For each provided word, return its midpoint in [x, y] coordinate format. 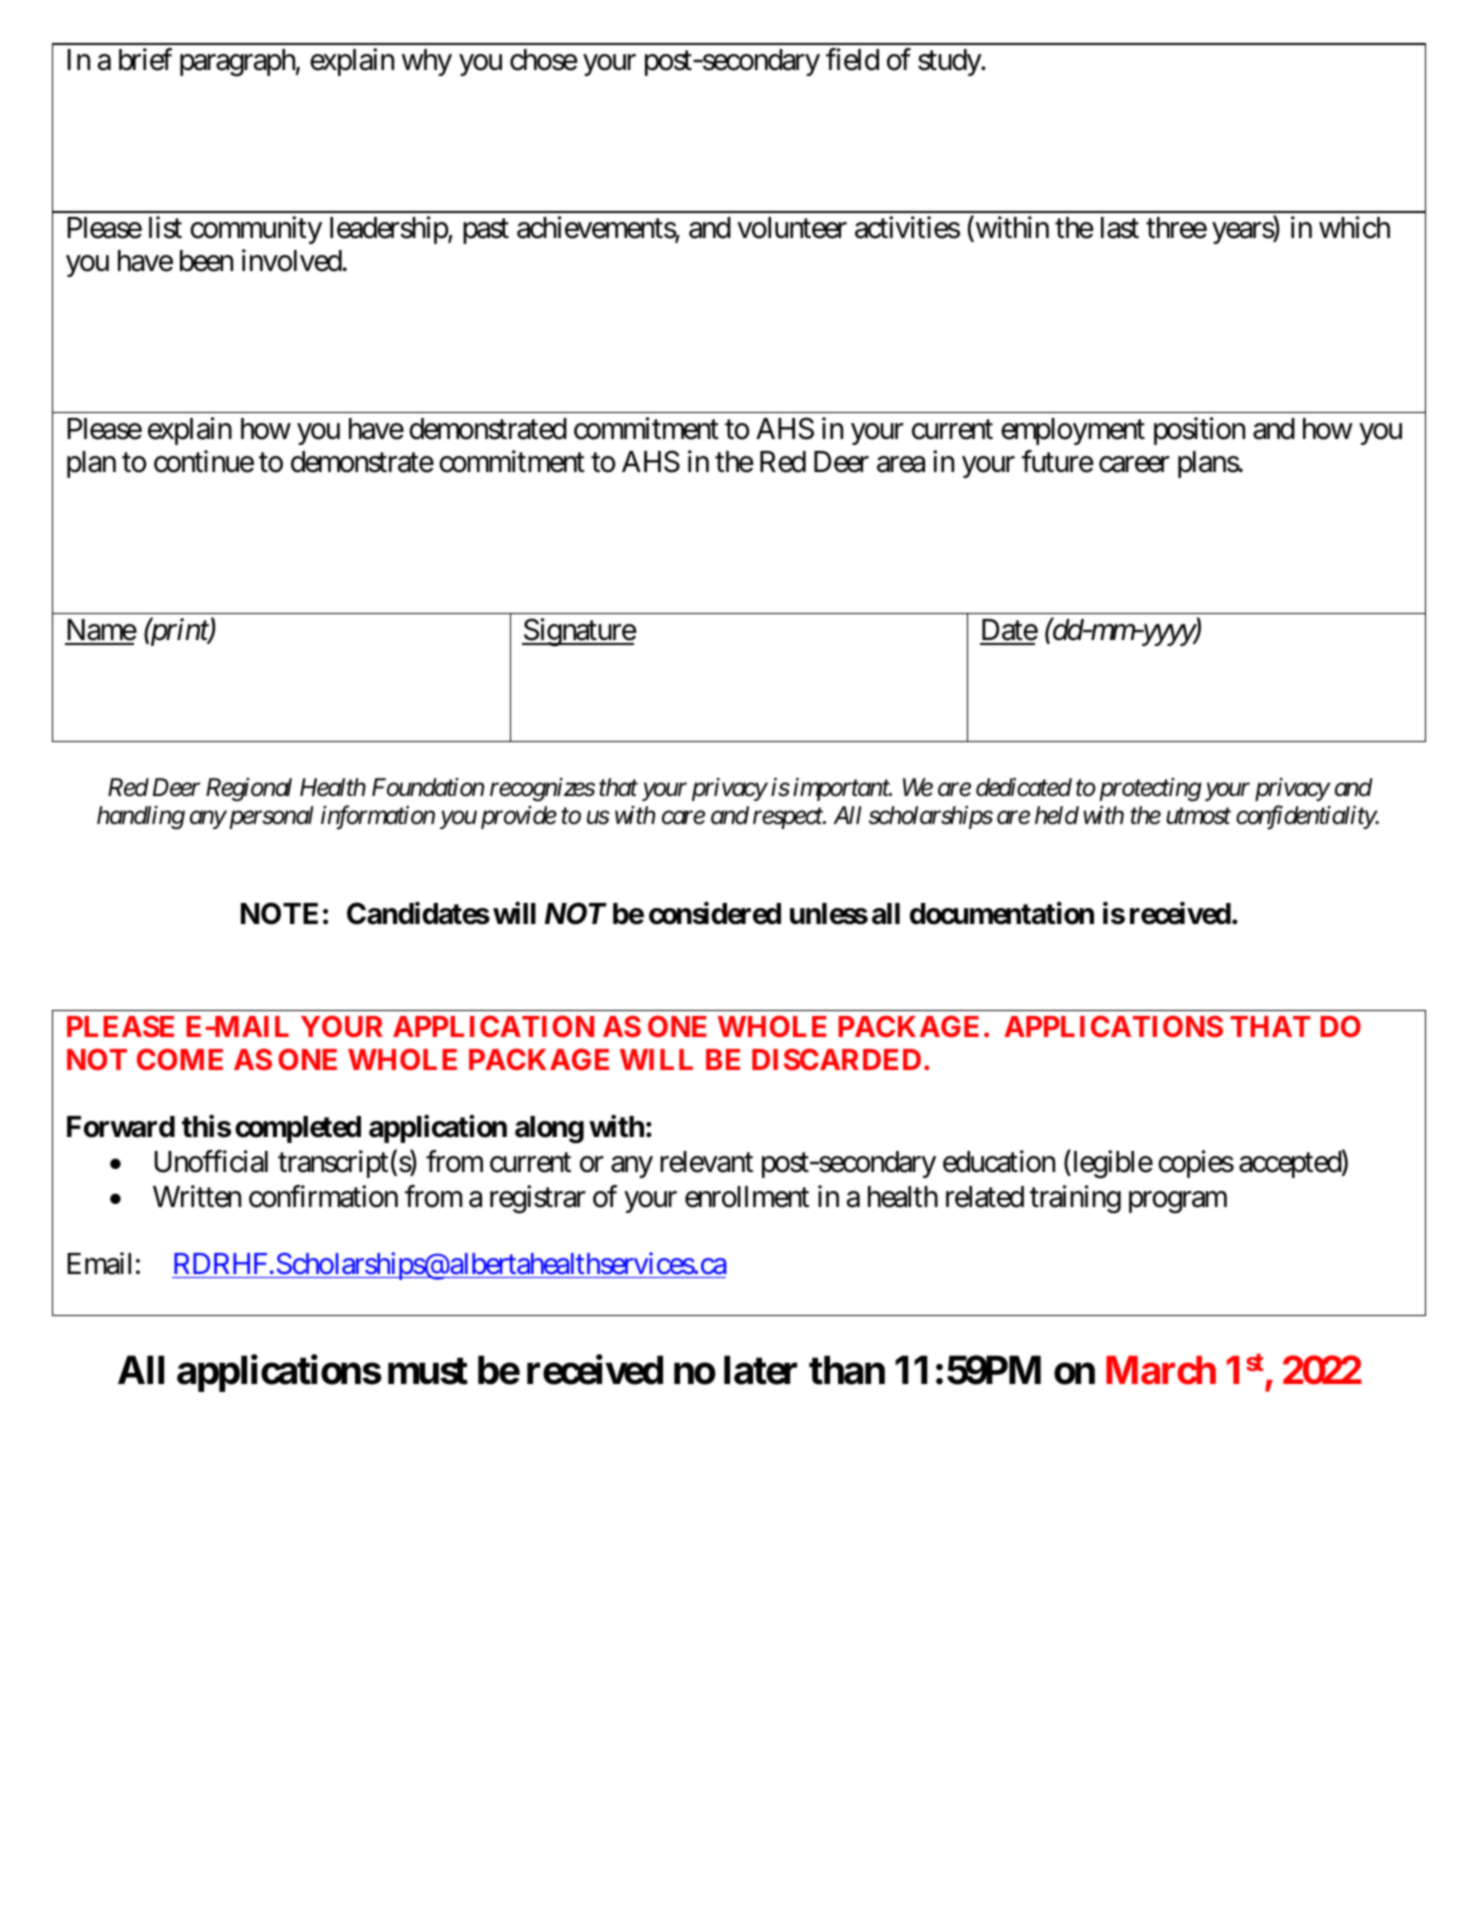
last [1120, 228]
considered [715, 913]
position [1199, 431]
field [852, 59]
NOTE [279, 913]
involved [292, 260]
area [901, 465]
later [760, 1370]
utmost [1199, 817]
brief [145, 59]
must [428, 1371]
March [1161, 1370]
